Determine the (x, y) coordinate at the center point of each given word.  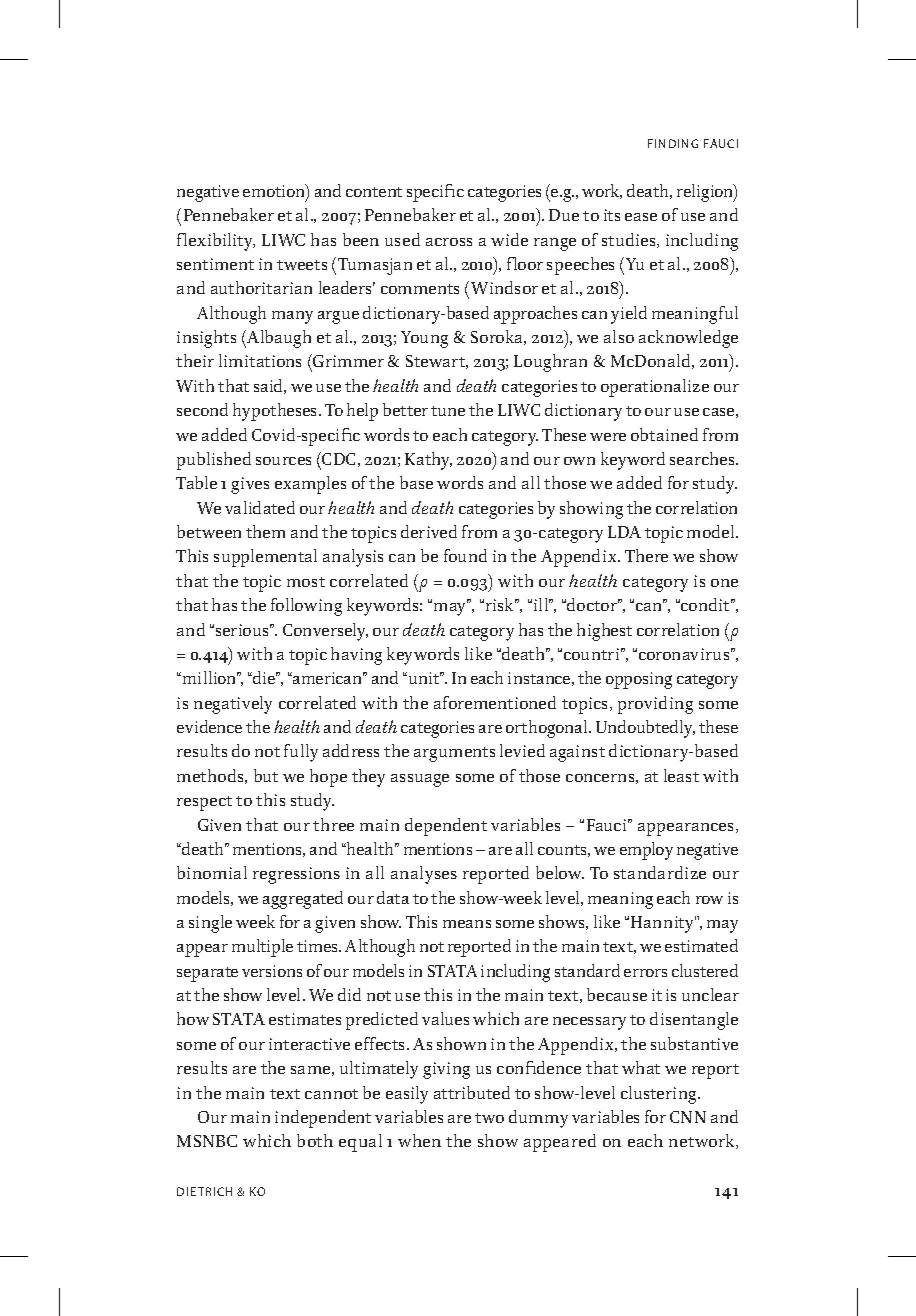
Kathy (428, 461)
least (681, 775)
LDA (624, 532)
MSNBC (207, 1141)
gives (250, 485)
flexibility (216, 242)
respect (204, 803)
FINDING (673, 143)
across (449, 242)
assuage (420, 780)
